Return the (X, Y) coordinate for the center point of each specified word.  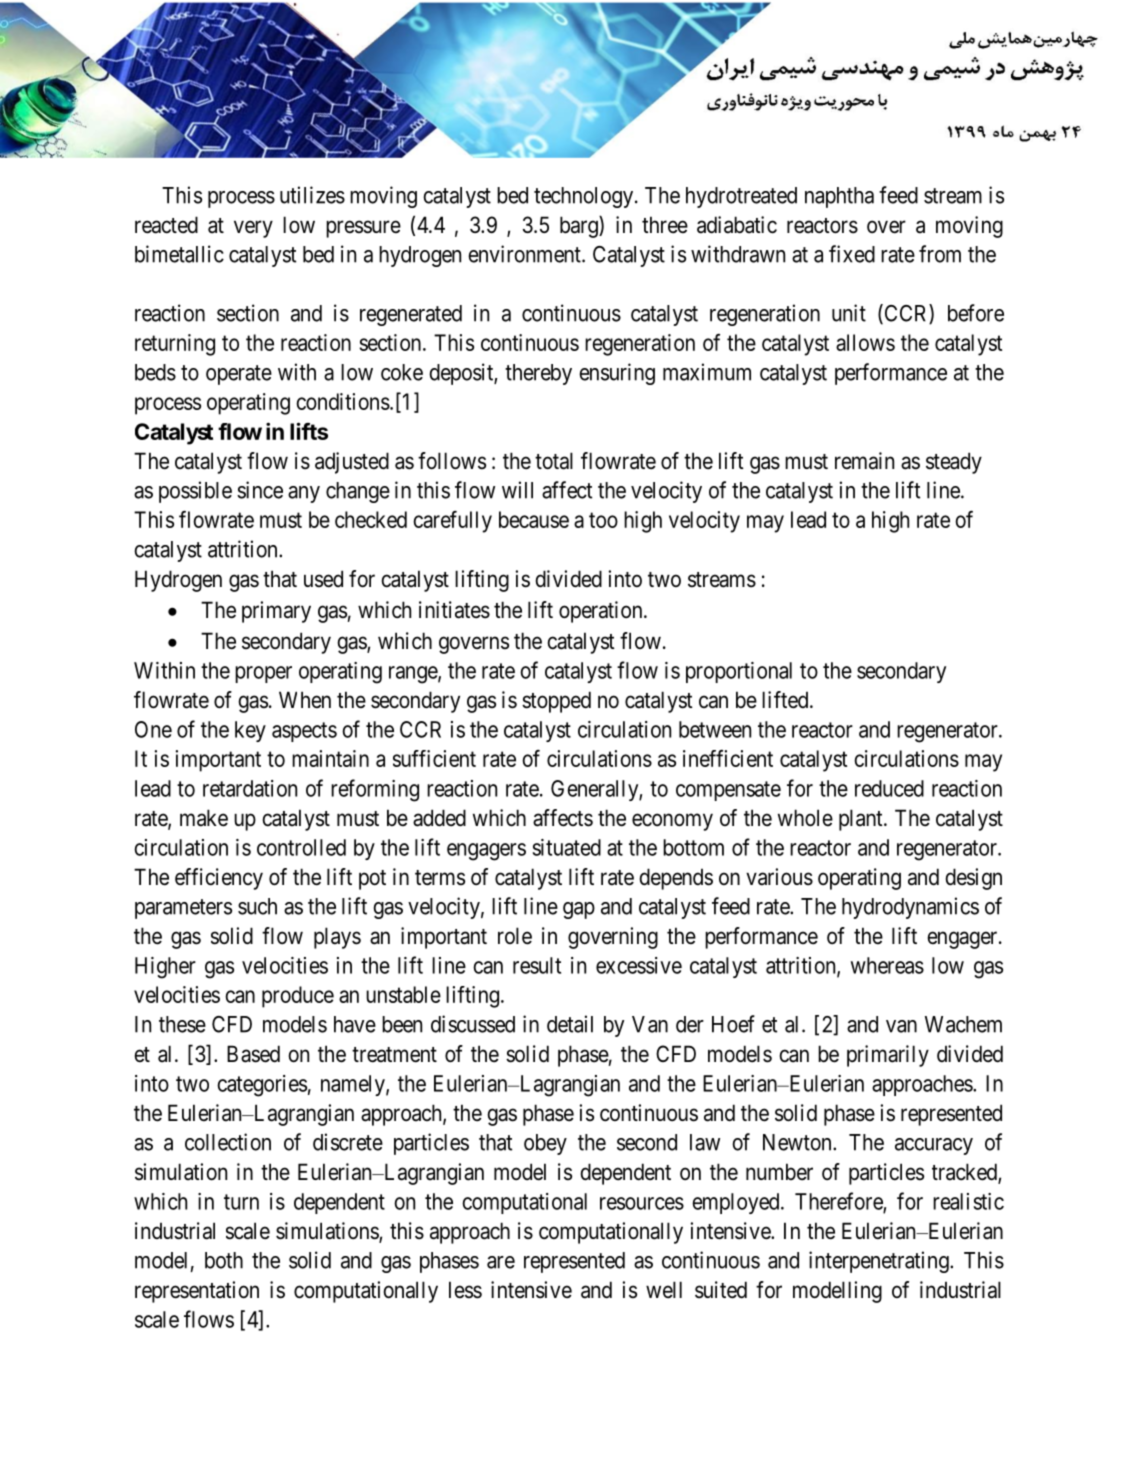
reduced (889, 788)
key (250, 731)
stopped (556, 702)
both (224, 1260)
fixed (852, 254)
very (253, 229)
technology (585, 197)
